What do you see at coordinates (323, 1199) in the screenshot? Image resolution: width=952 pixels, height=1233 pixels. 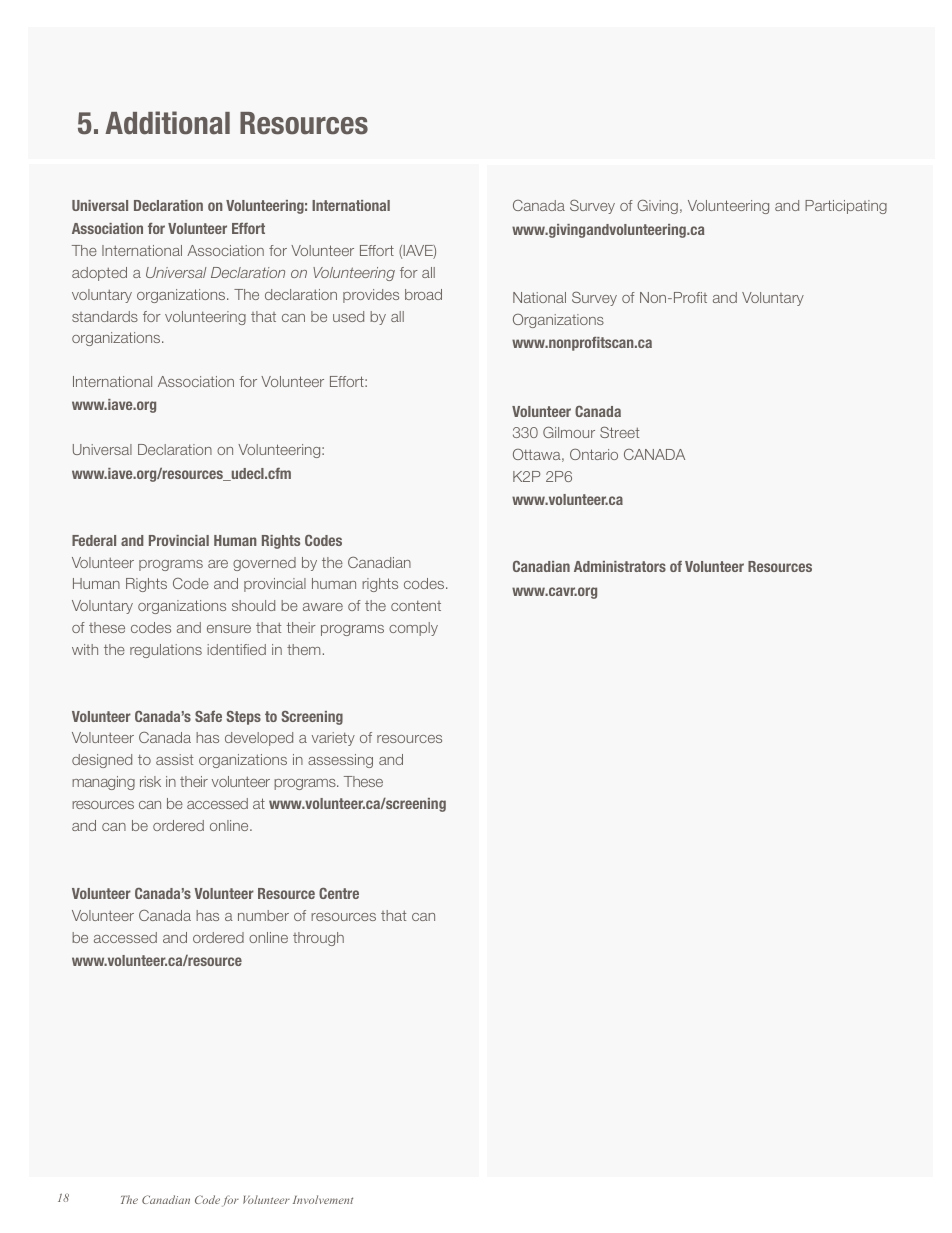 I see `Involvement` at bounding box center [323, 1199].
